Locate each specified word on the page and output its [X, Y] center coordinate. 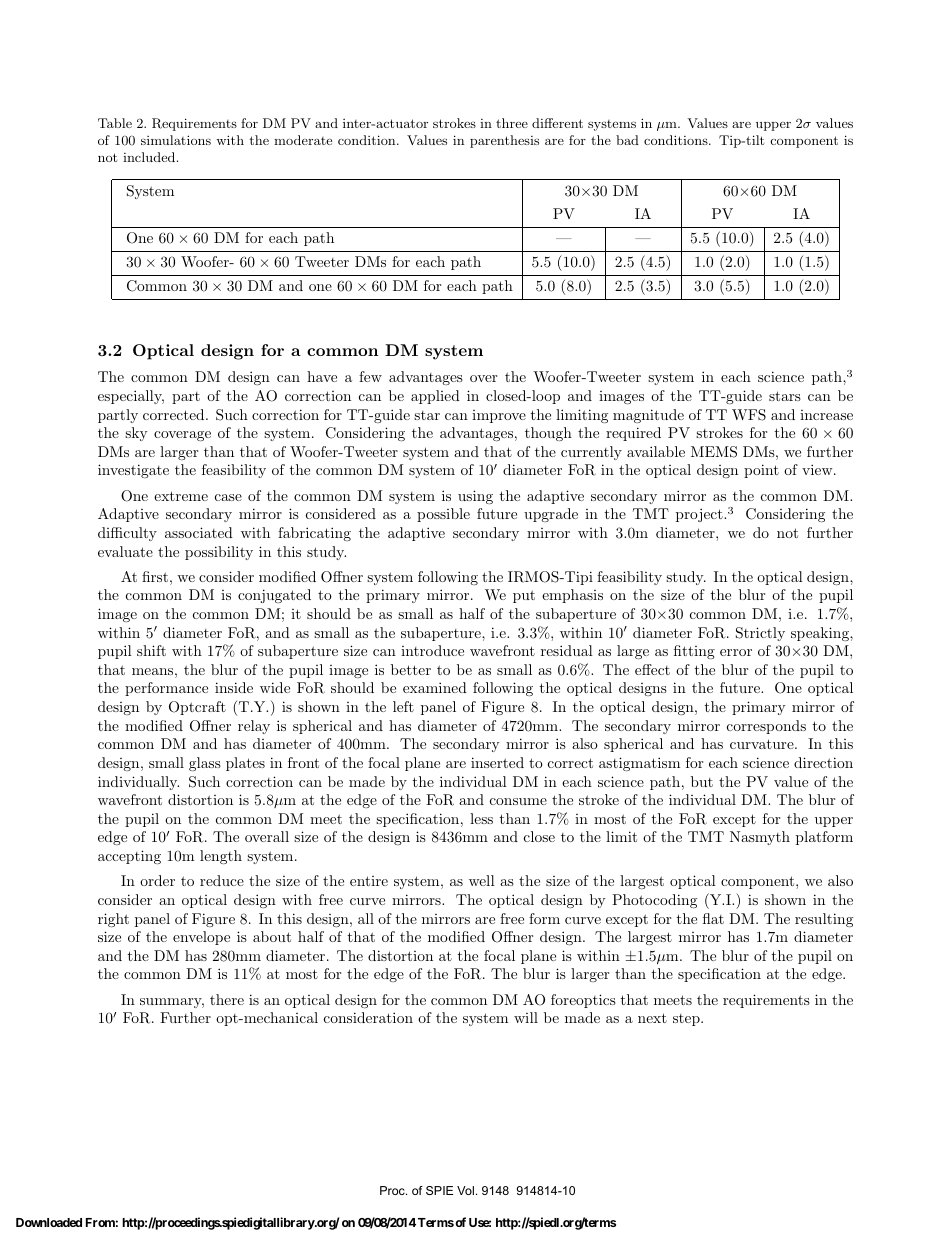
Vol [465, 1190]
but [702, 781]
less [481, 818]
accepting [129, 857]
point [761, 471]
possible [443, 515]
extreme [181, 496]
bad [627, 140]
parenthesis [504, 141]
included [150, 157]
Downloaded [49, 1222]
